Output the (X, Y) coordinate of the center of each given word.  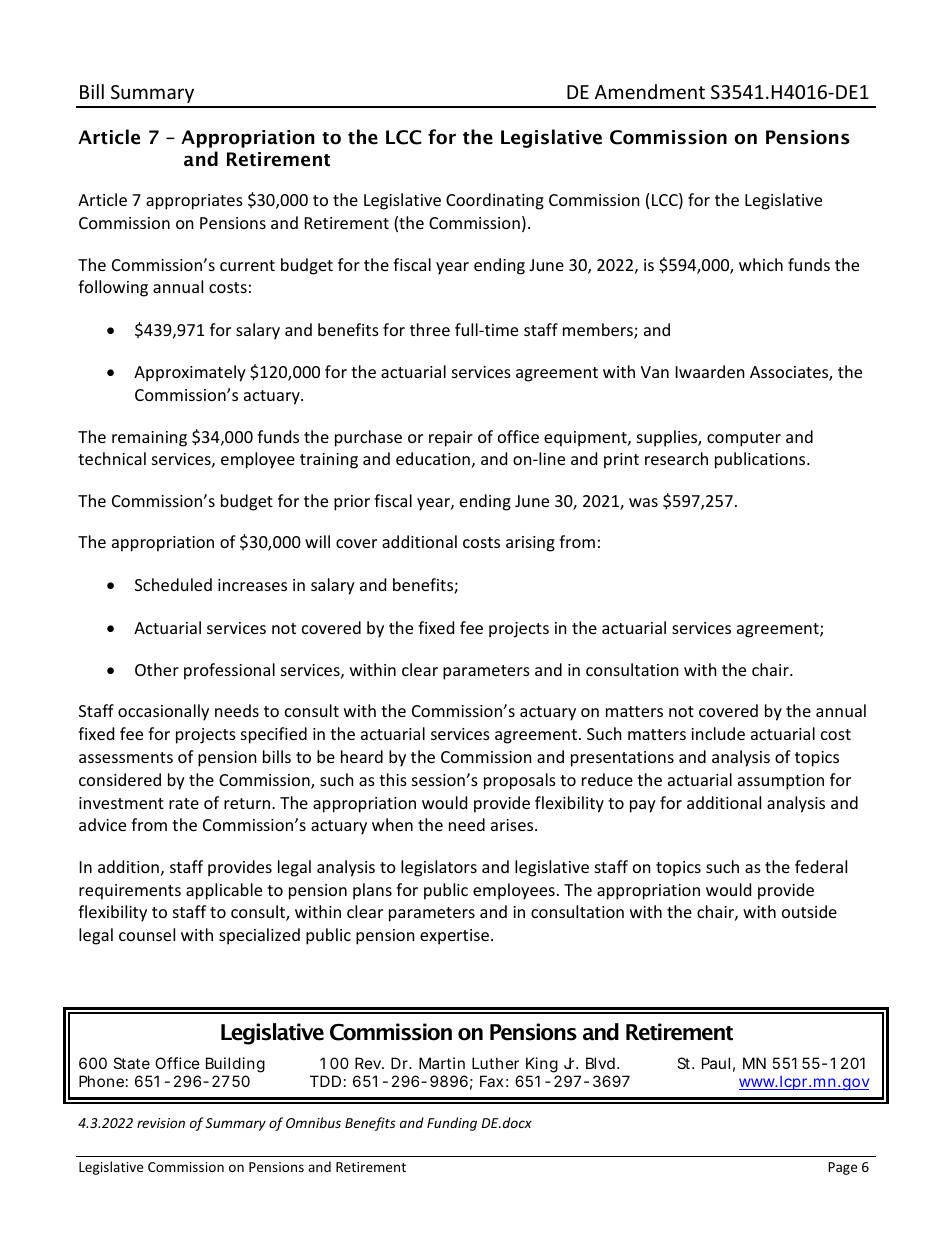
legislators (439, 868)
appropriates (194, 202)
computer (744, 439)
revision (161, 1123)
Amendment (650, 91)
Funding (452, 1124)
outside (809, 911)
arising (530, 544)
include (718, 733)
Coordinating (495, 201)
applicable (224, 891)
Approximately (190, 373)
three (430, 329)
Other (157, 669)
